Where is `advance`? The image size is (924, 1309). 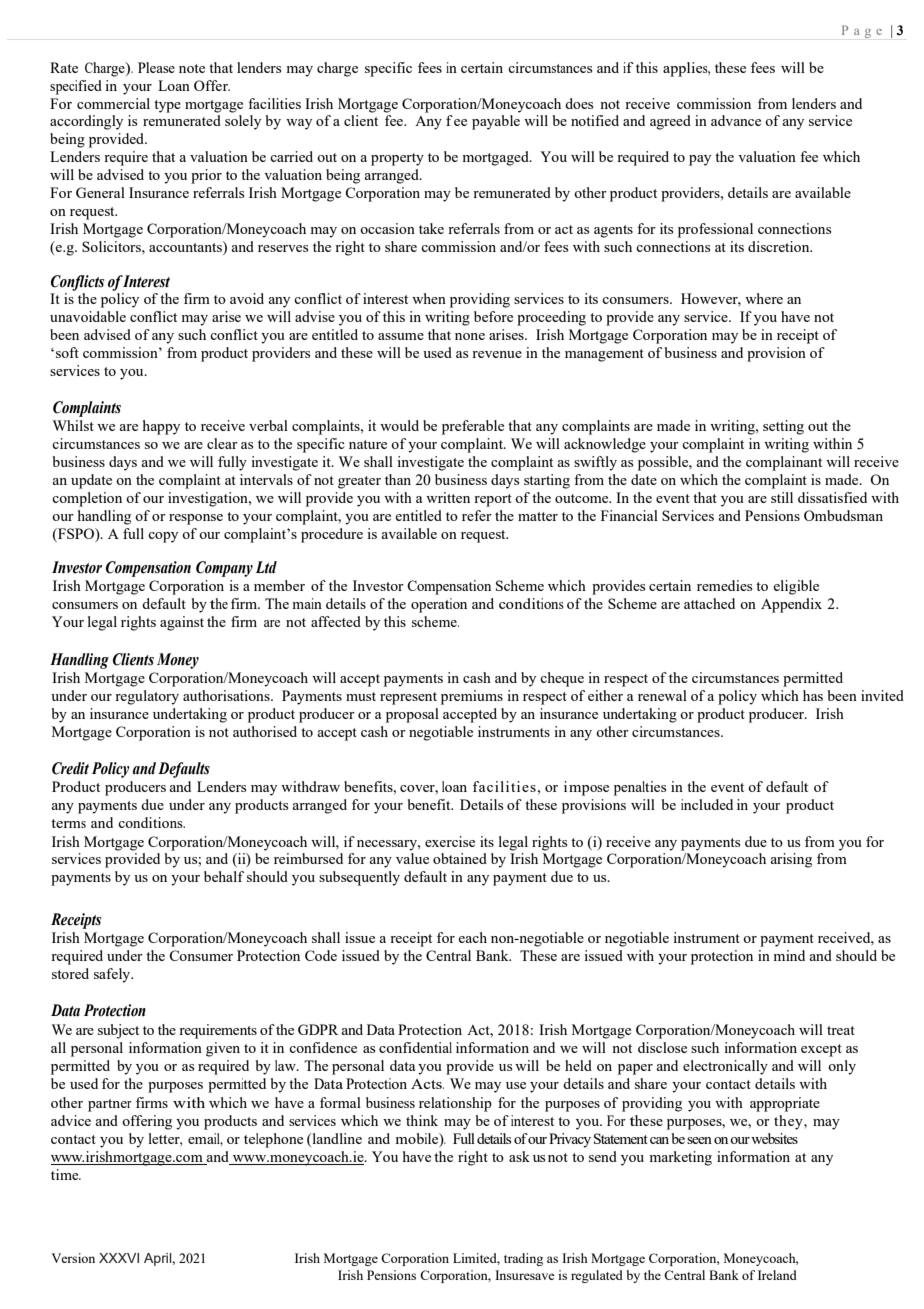
advance is located at coordinates (736, 120).
